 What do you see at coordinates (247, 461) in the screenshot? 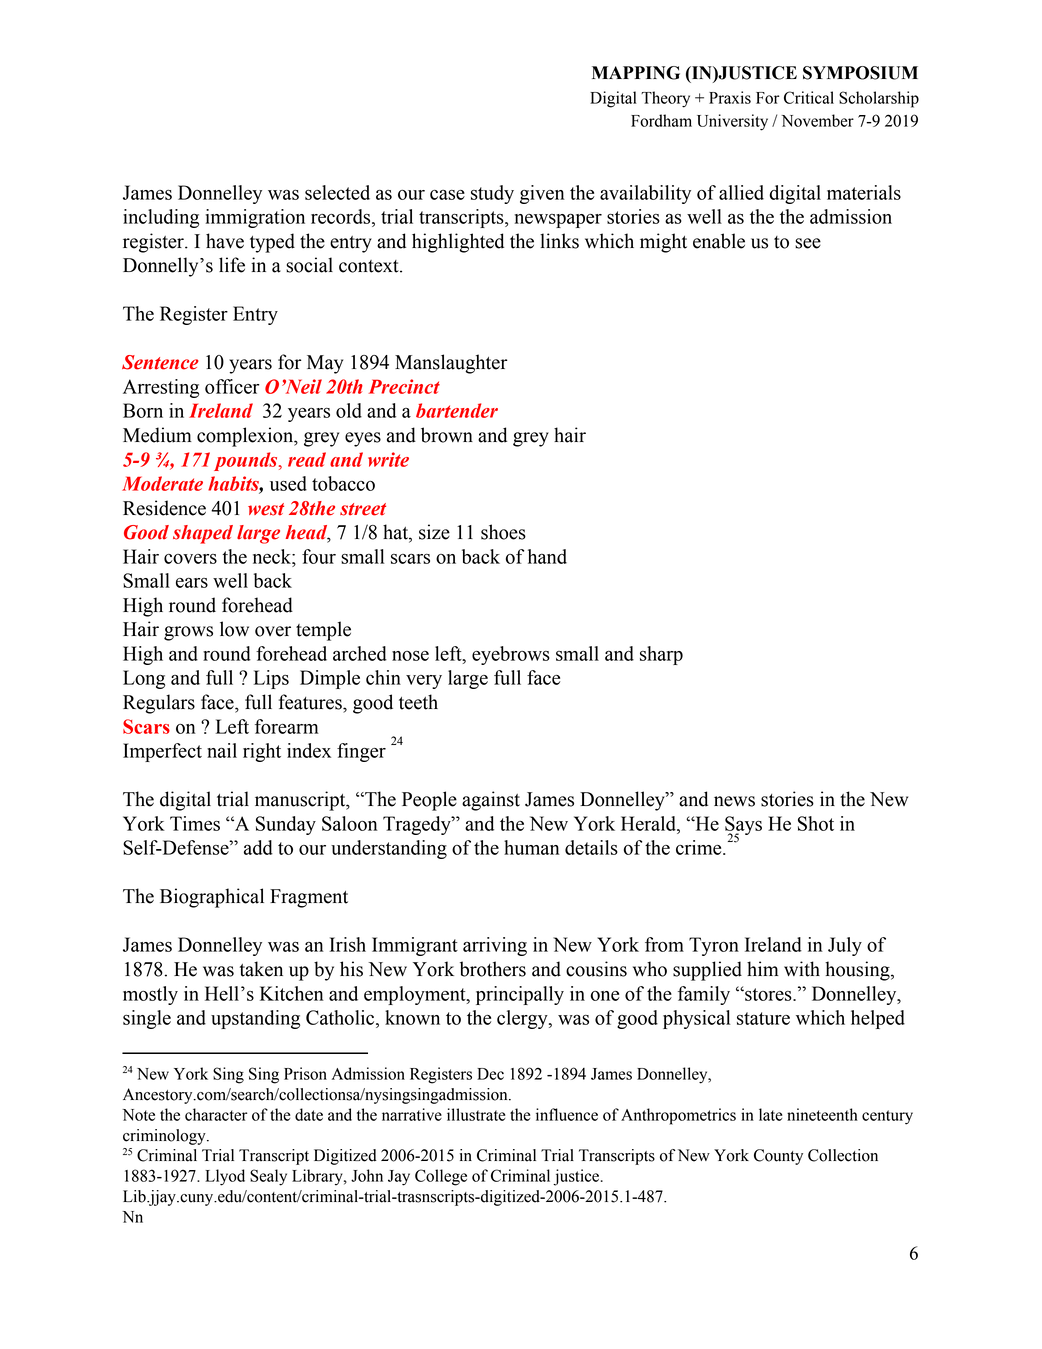
I see `pounds` at bounding box center [247, 461].
